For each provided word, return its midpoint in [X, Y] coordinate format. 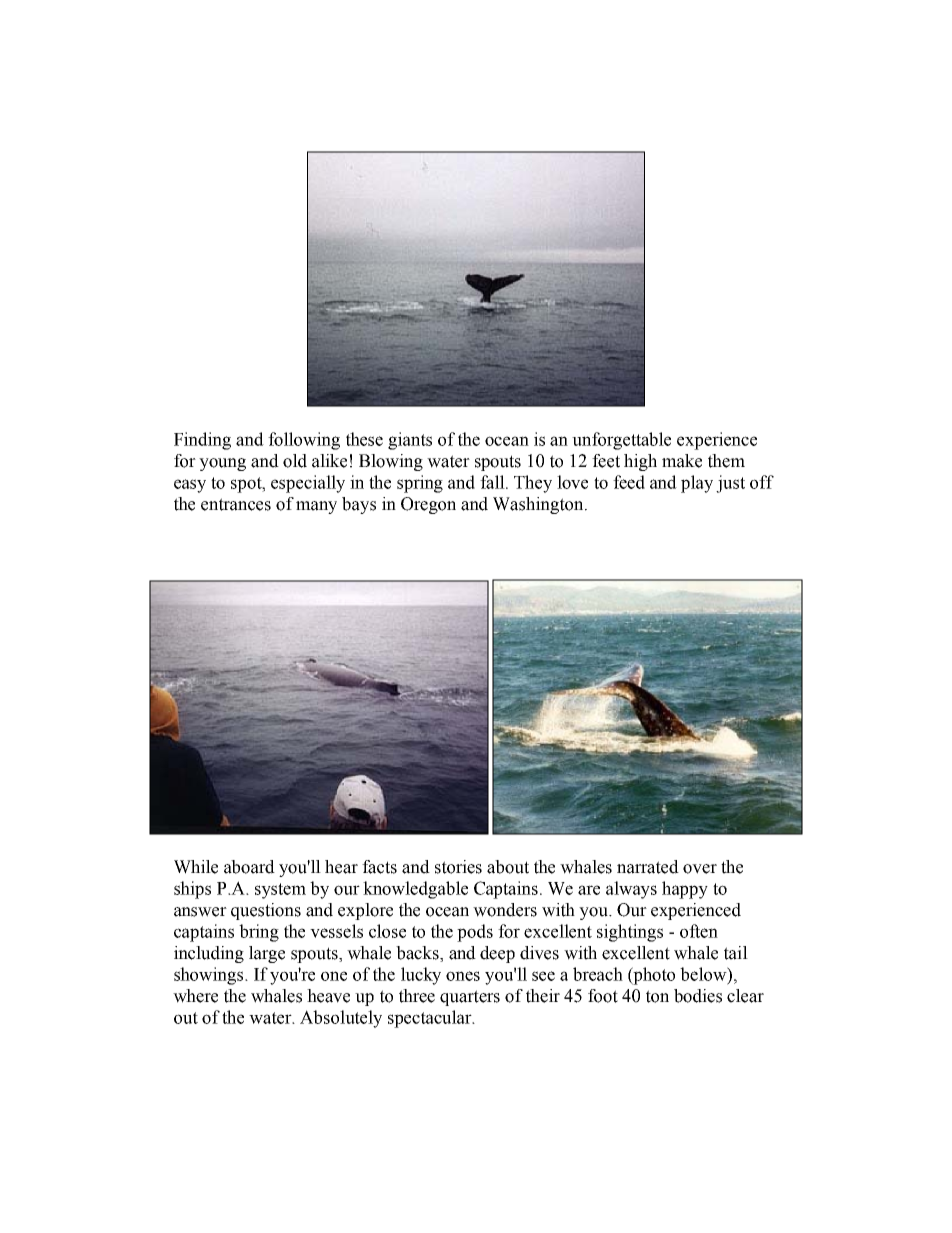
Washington [539, 505]
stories [458, 867]
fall [493, 482]
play [697, 484]
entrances [236, 504]
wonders [505, 910]
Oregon [428, 505]
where [195, 996]
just [730, 484]
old [295, 461]
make [682, 461]
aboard [249, 867]
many [316, 507]
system [280, 891]
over [700, 869]
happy [685, 890]
